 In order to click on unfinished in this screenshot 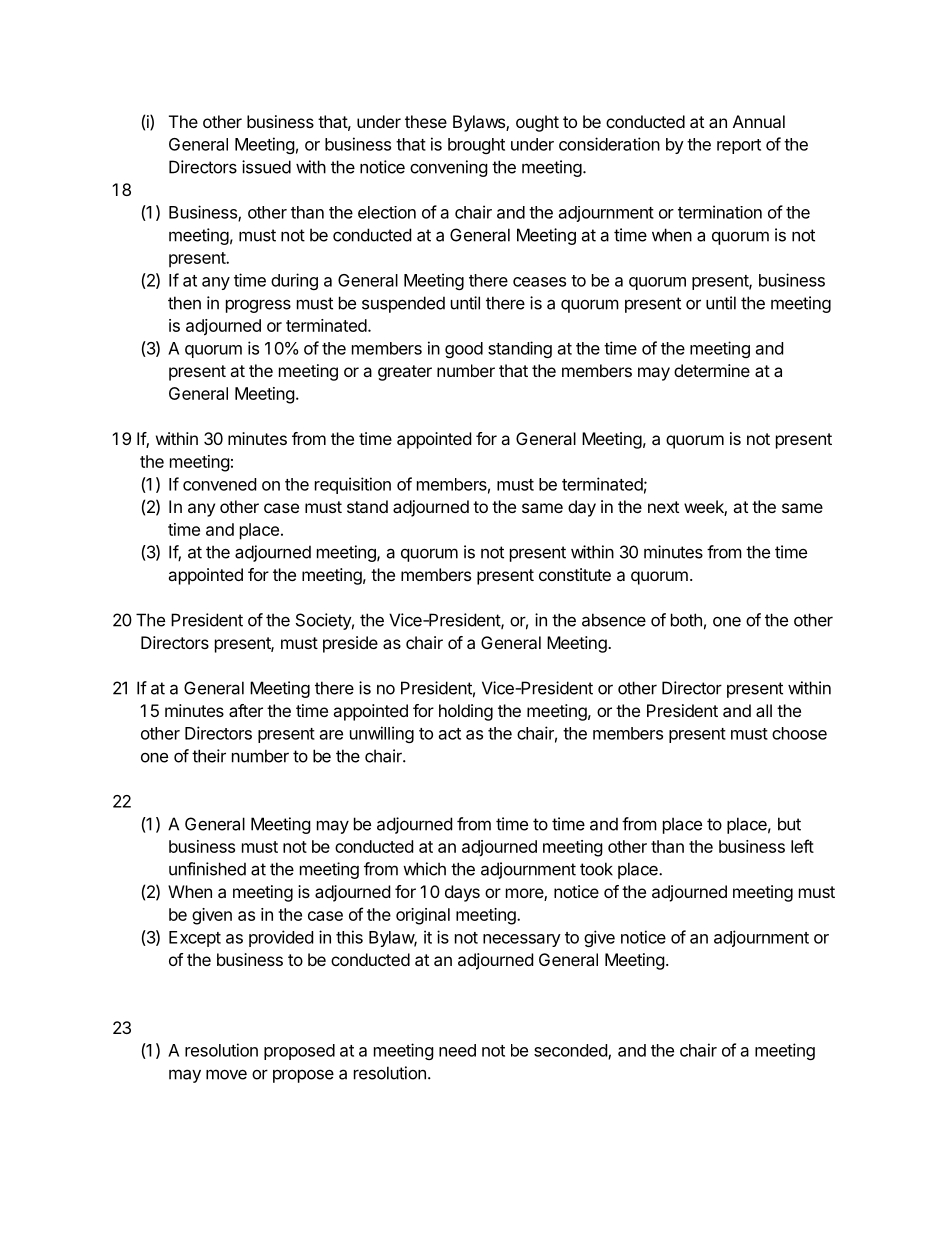, I will do `click(207, 869)`.
